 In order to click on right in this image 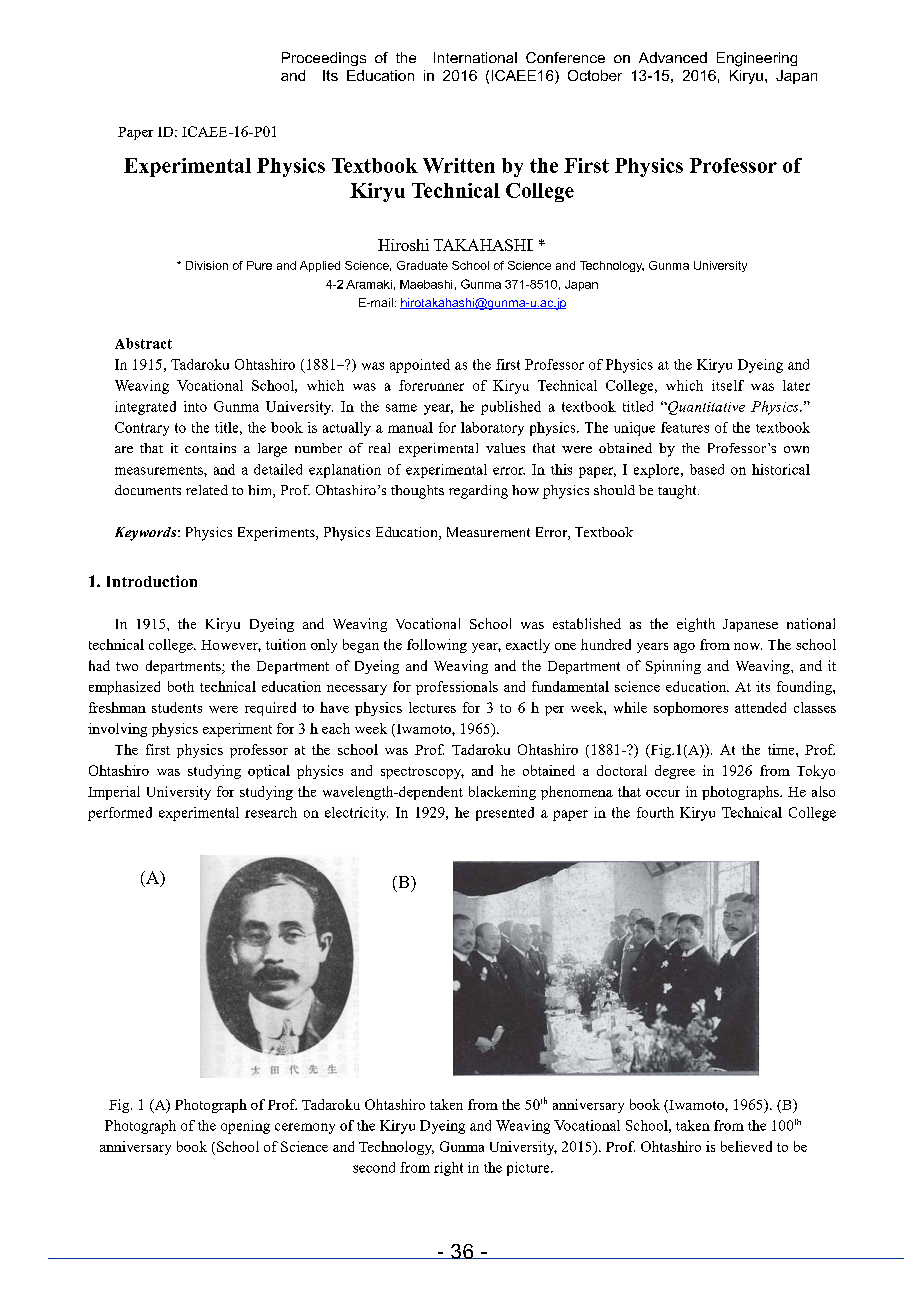, I will do `click(448, 1169)`.
